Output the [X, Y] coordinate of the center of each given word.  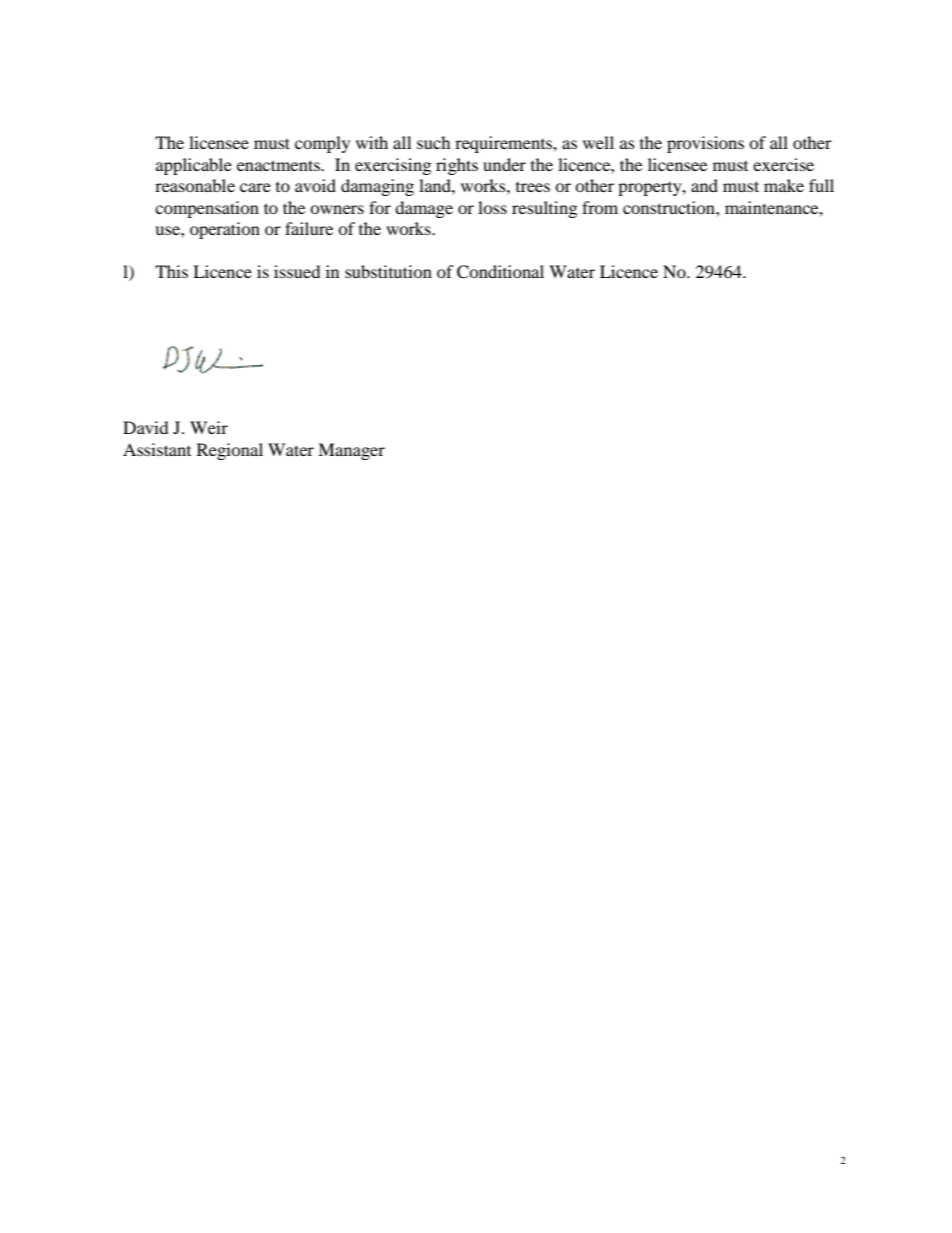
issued [297, 271]
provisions [705, 144]
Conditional [500, 272]
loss [492, 207]
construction [670, 207]
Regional [230, 451]
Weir [209, 427]
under [504, 164]
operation [225, 230]
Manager [351, 451]
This [171, 271]
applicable [194, 166]
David [146, 427]
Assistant [157, 449]
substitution [388, 271]
